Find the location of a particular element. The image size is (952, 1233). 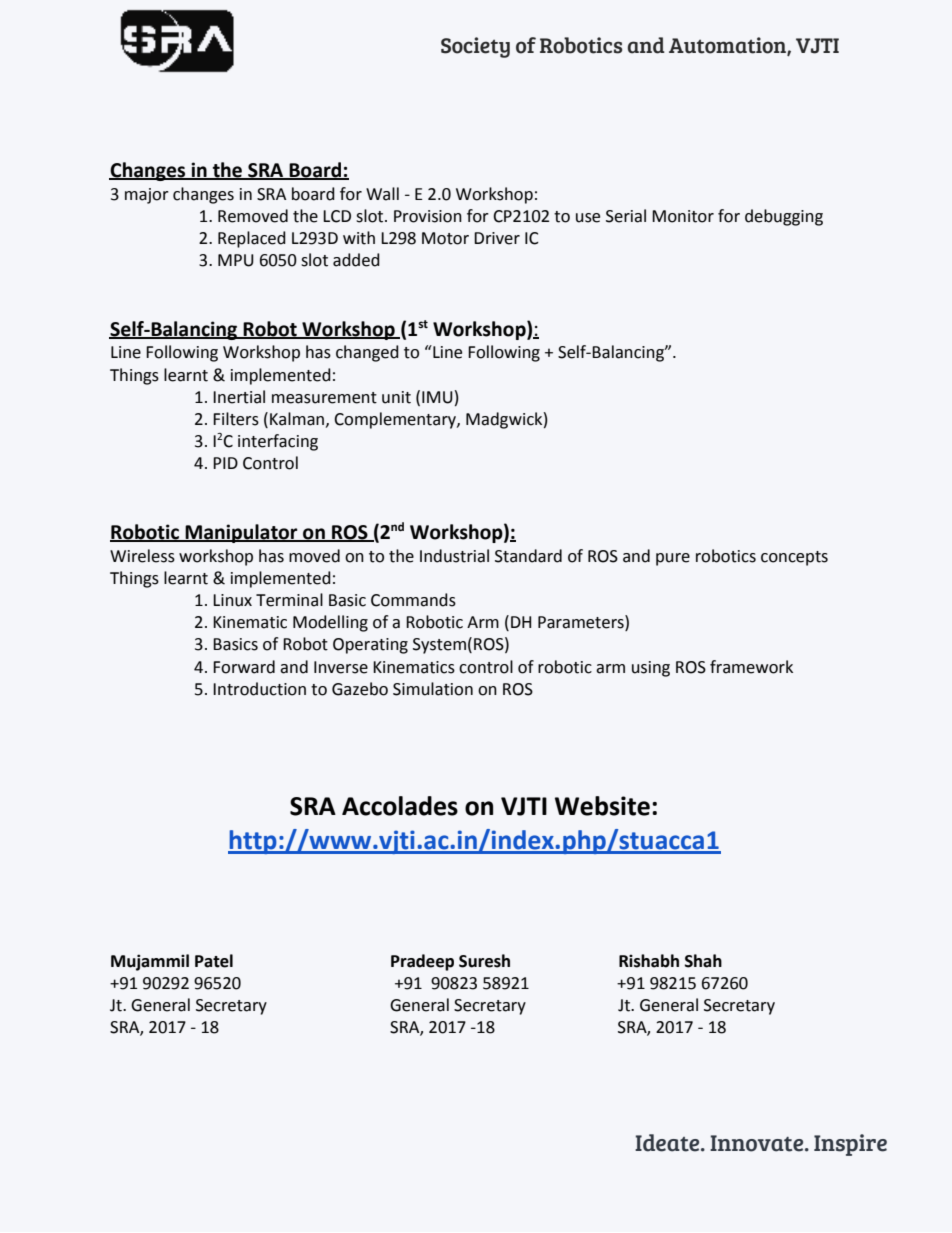

unit is located at coordinates (396, 397).
